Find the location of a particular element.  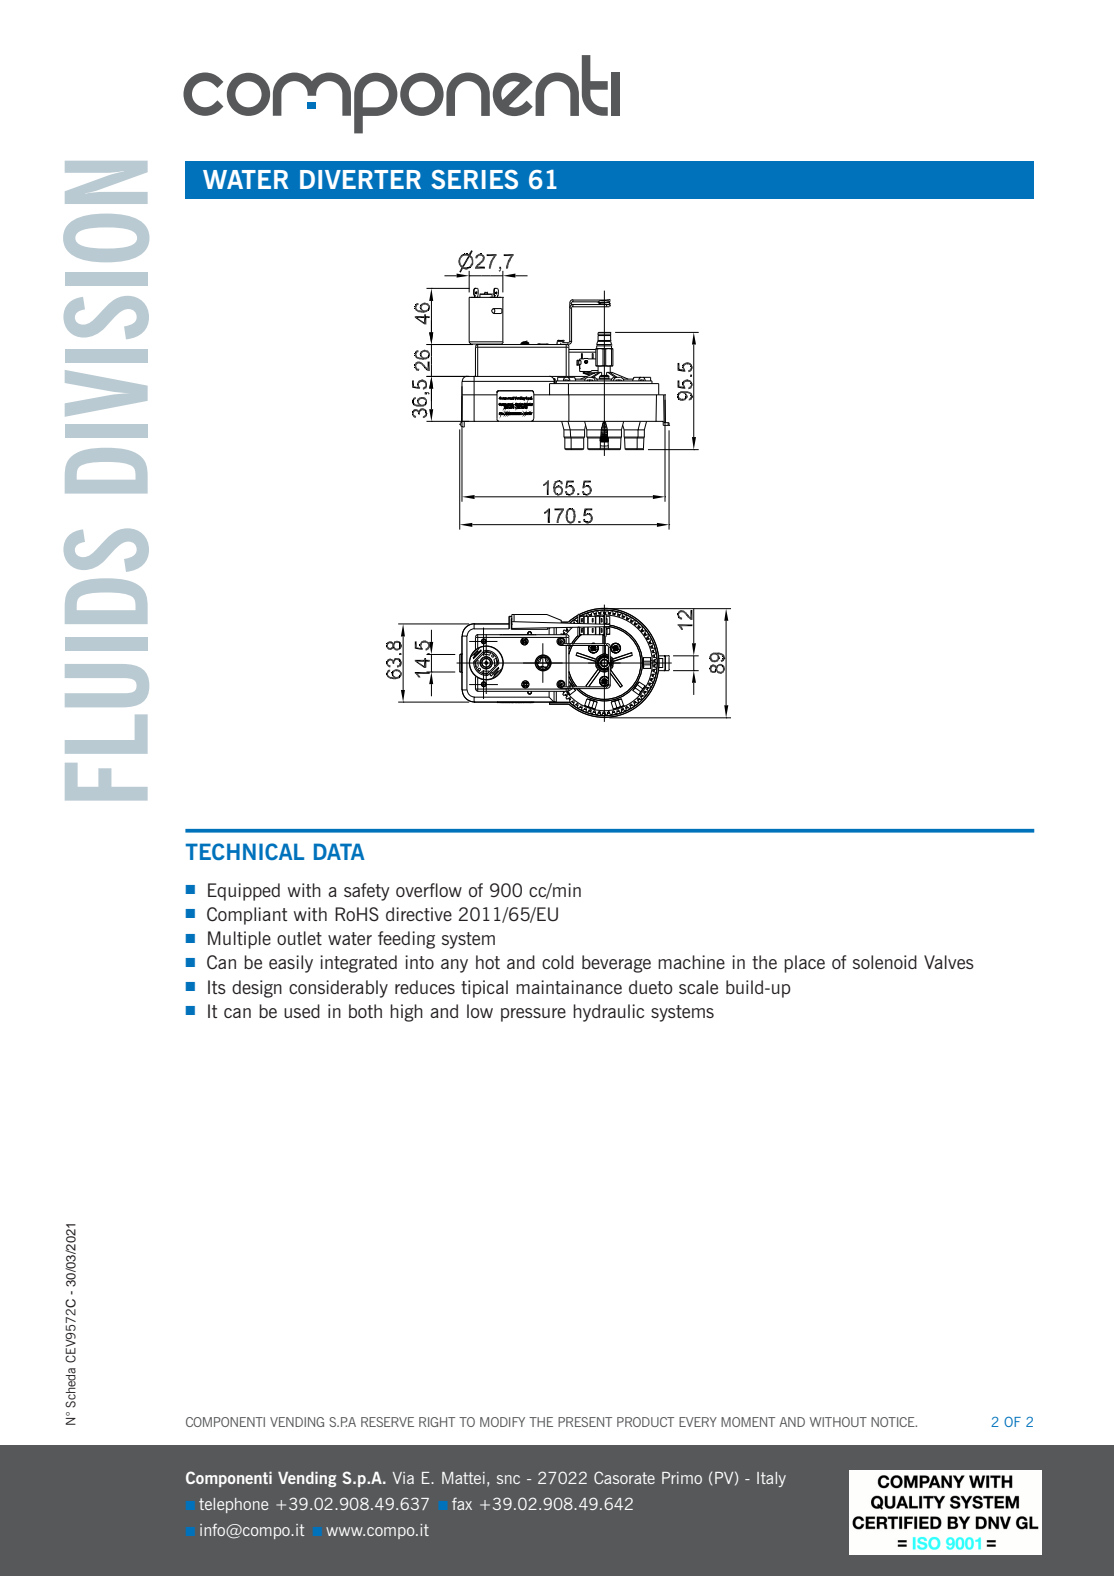

solenoid is located at coordinates (885, 962).
